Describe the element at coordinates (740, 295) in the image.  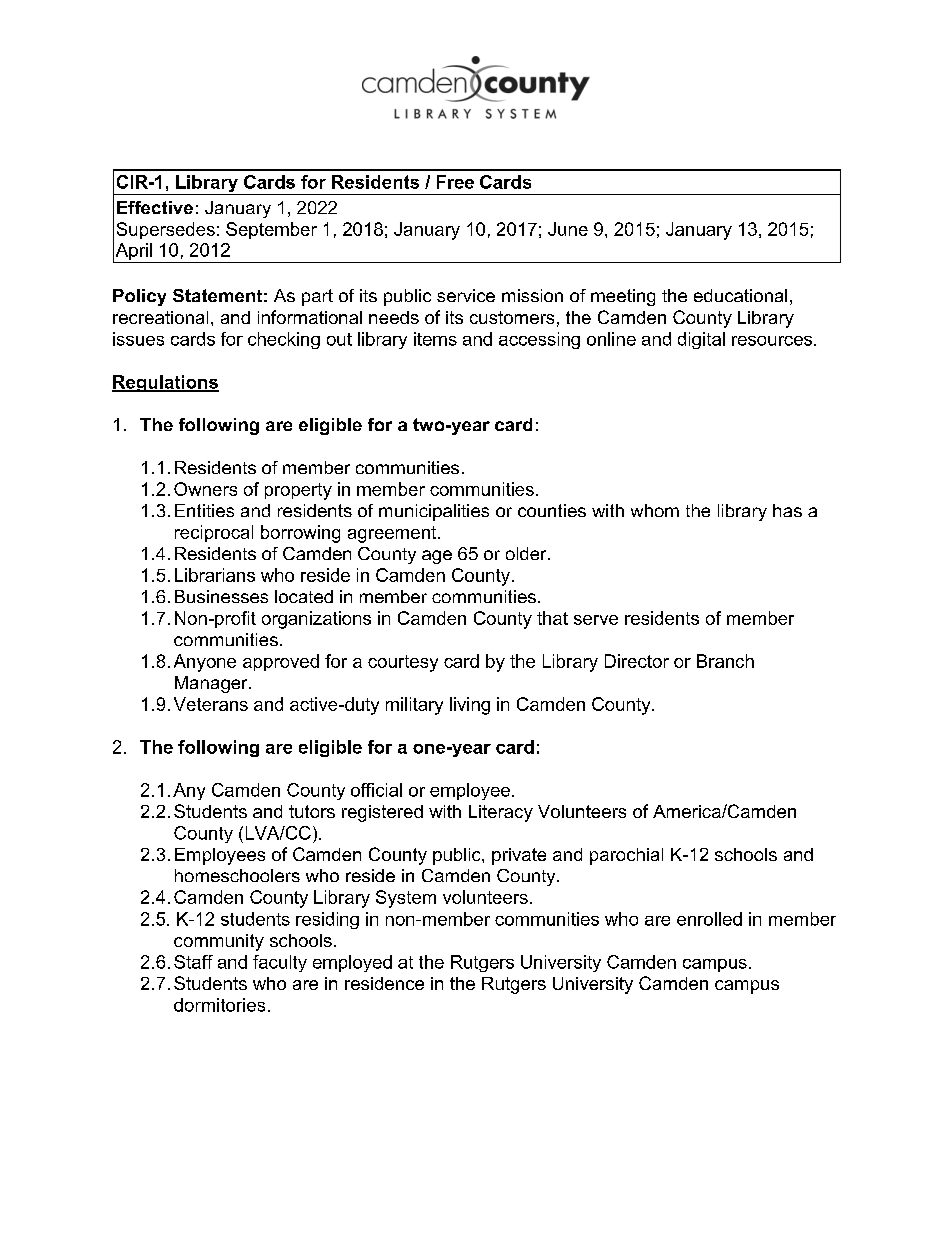
I see `educational` at that location.
